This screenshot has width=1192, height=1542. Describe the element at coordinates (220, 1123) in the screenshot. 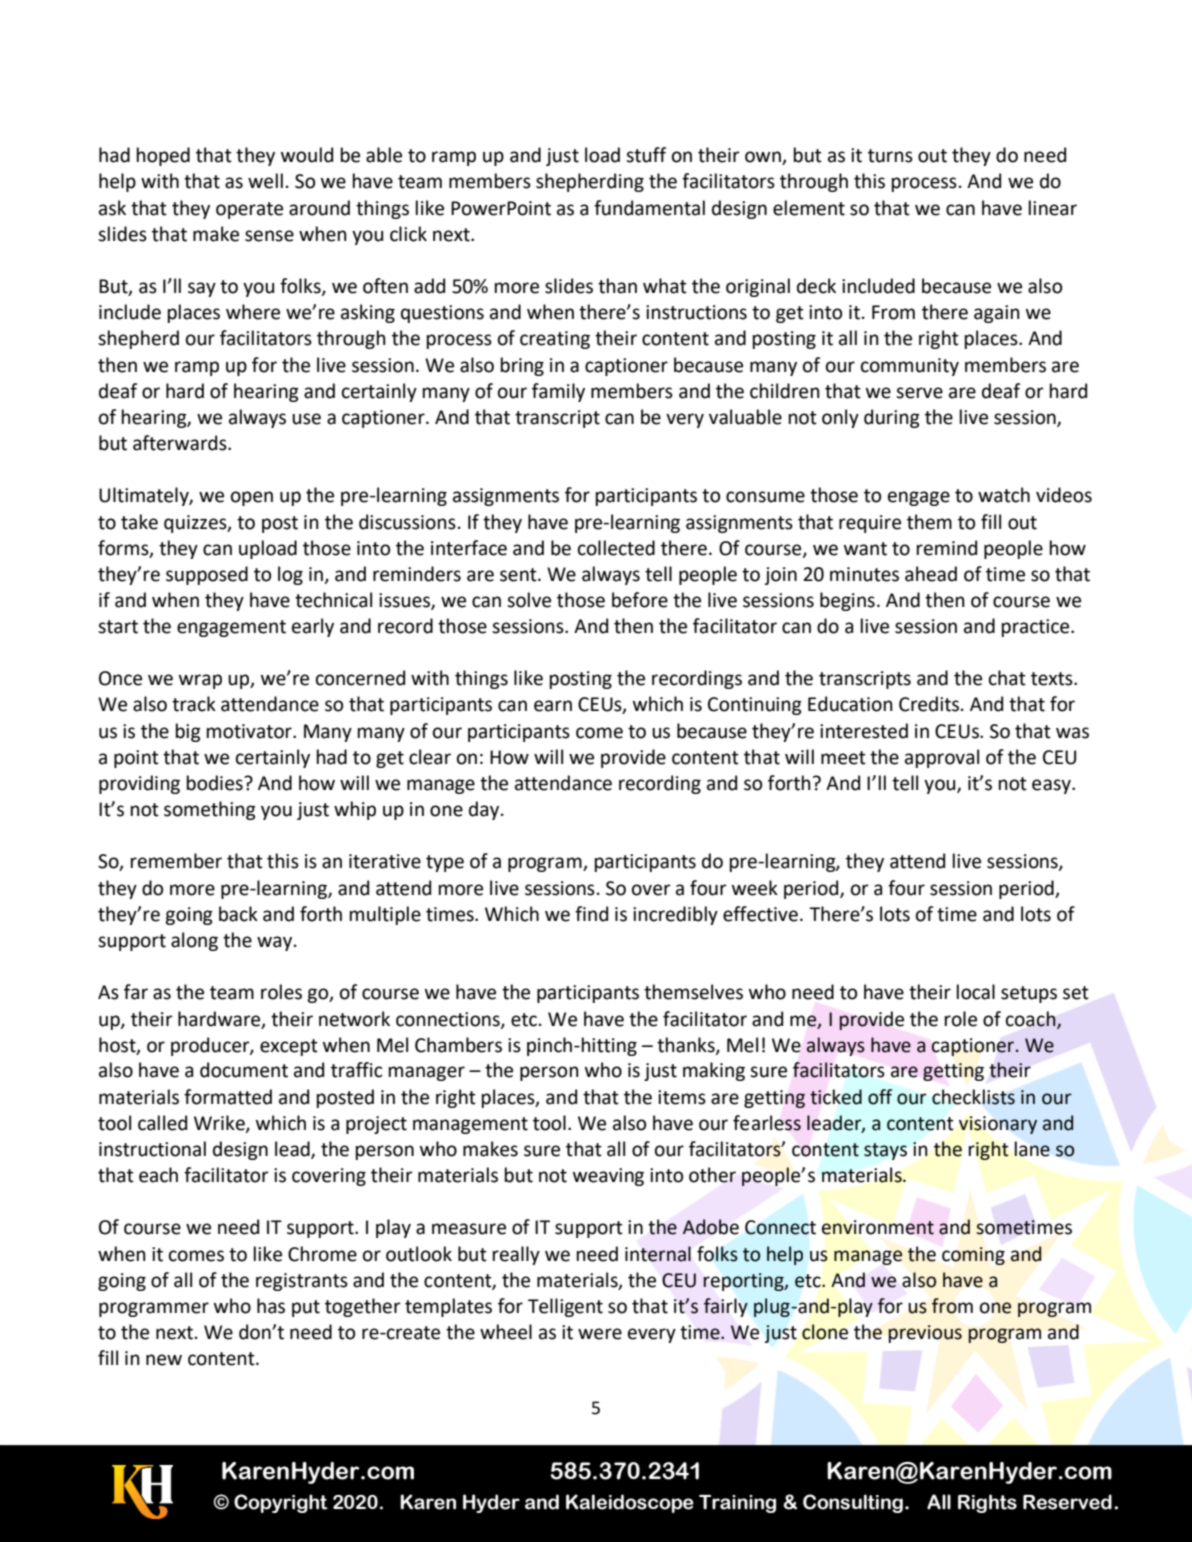

I see `Wrike` at that location.
